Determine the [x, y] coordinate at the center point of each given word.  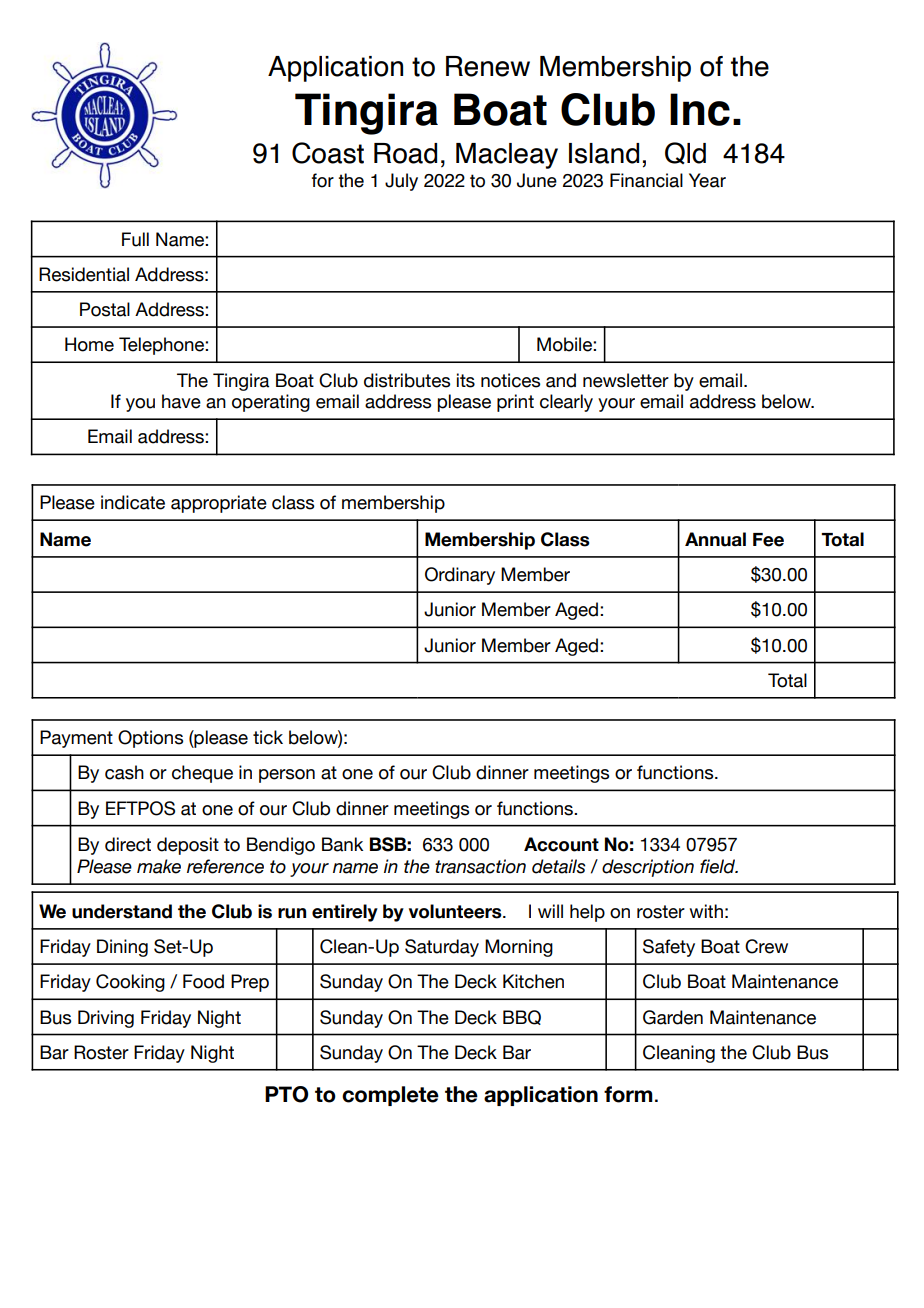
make [159, 866]
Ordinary [460, 576]
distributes [407, 380]
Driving [106, 1019]
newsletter [626, 380]
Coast [328, 153]
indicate [133, 502]
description [648, 868]
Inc [700, 109]
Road [405, 153]
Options [150, 739]
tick [268, 737]
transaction [480, 866]
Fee [768, 540]
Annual [715, 539]
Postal [105, 309]
